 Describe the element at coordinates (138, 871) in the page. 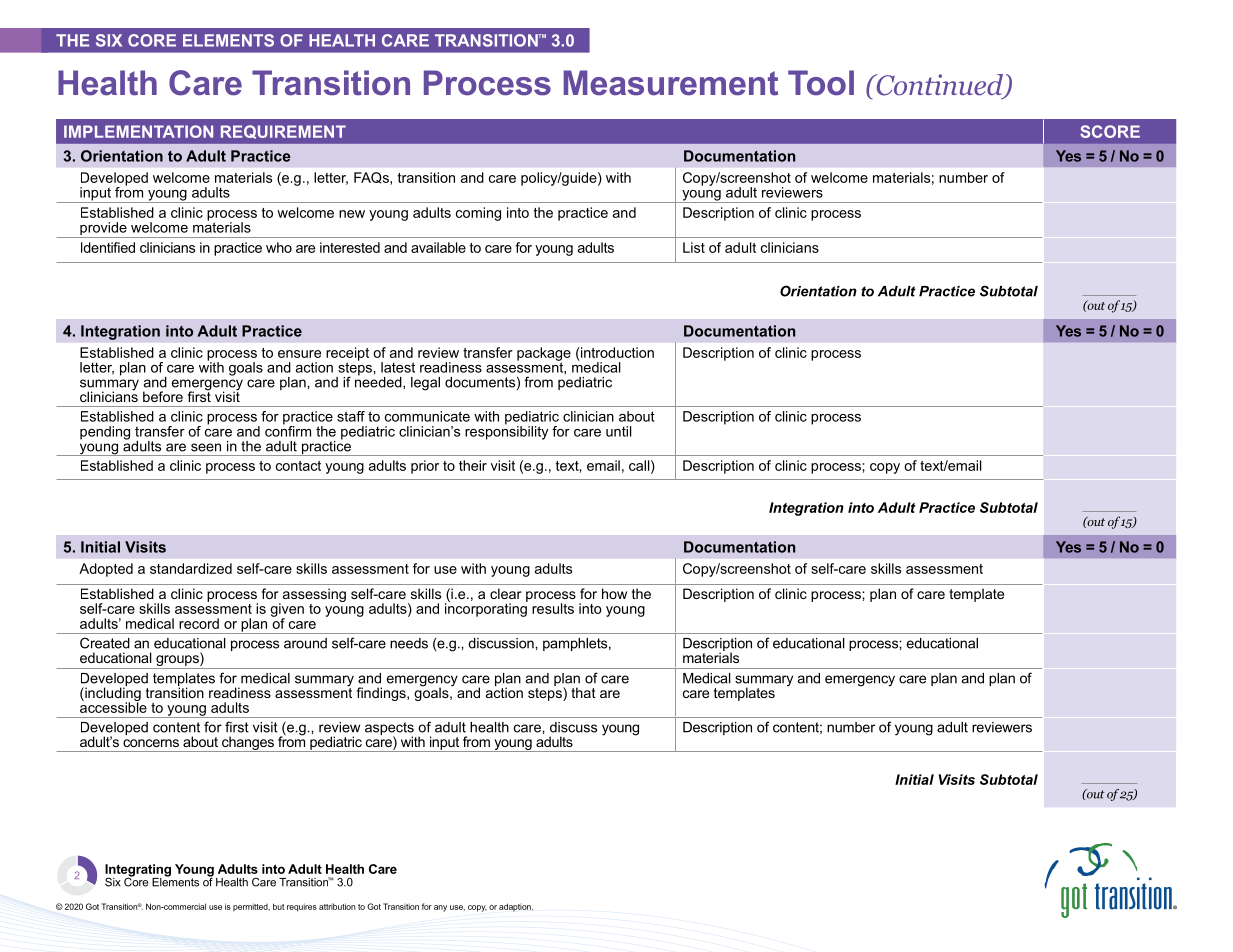

I see `Integrating` at that location.
